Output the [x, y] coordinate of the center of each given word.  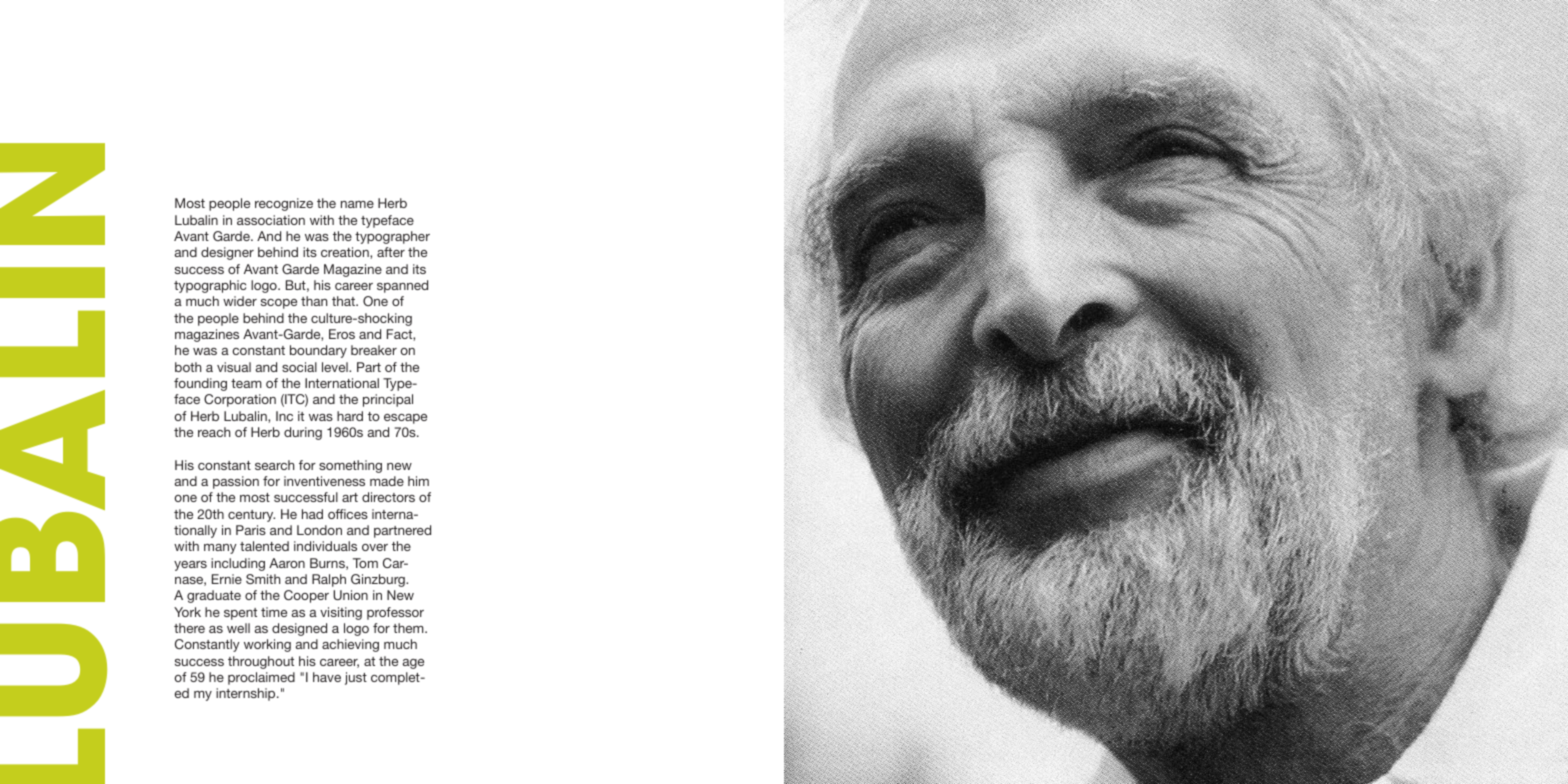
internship [247, 694]
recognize [284, 204]
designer [227, 253]
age [413, 664]
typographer [392, 237]
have [327, 677]
